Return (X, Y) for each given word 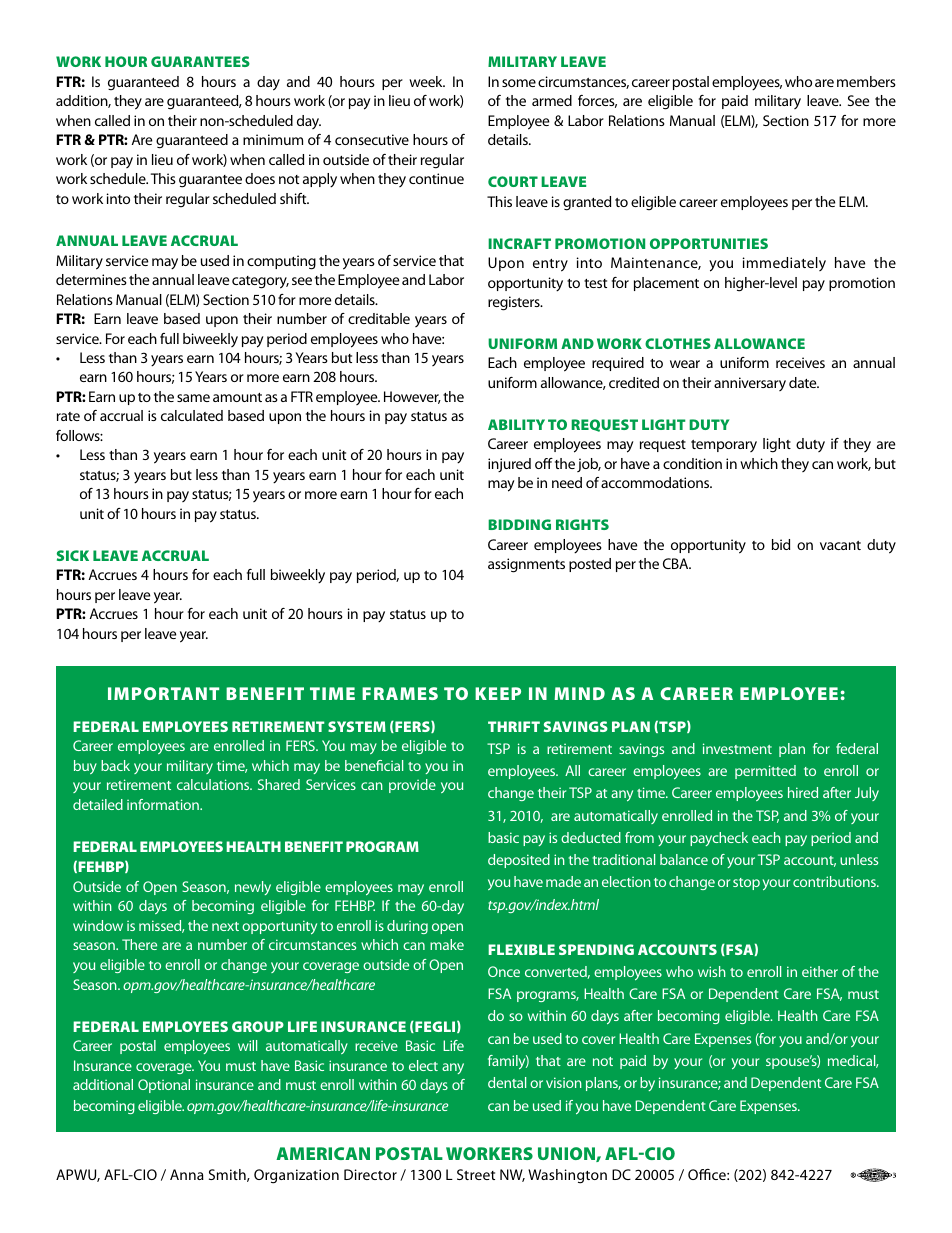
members (866, 81)
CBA (677, 563)
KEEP (498, 693)
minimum (273, 139)
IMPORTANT (163, 693)
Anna (187, 1174)
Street (476, 1174)
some (519, 83)
